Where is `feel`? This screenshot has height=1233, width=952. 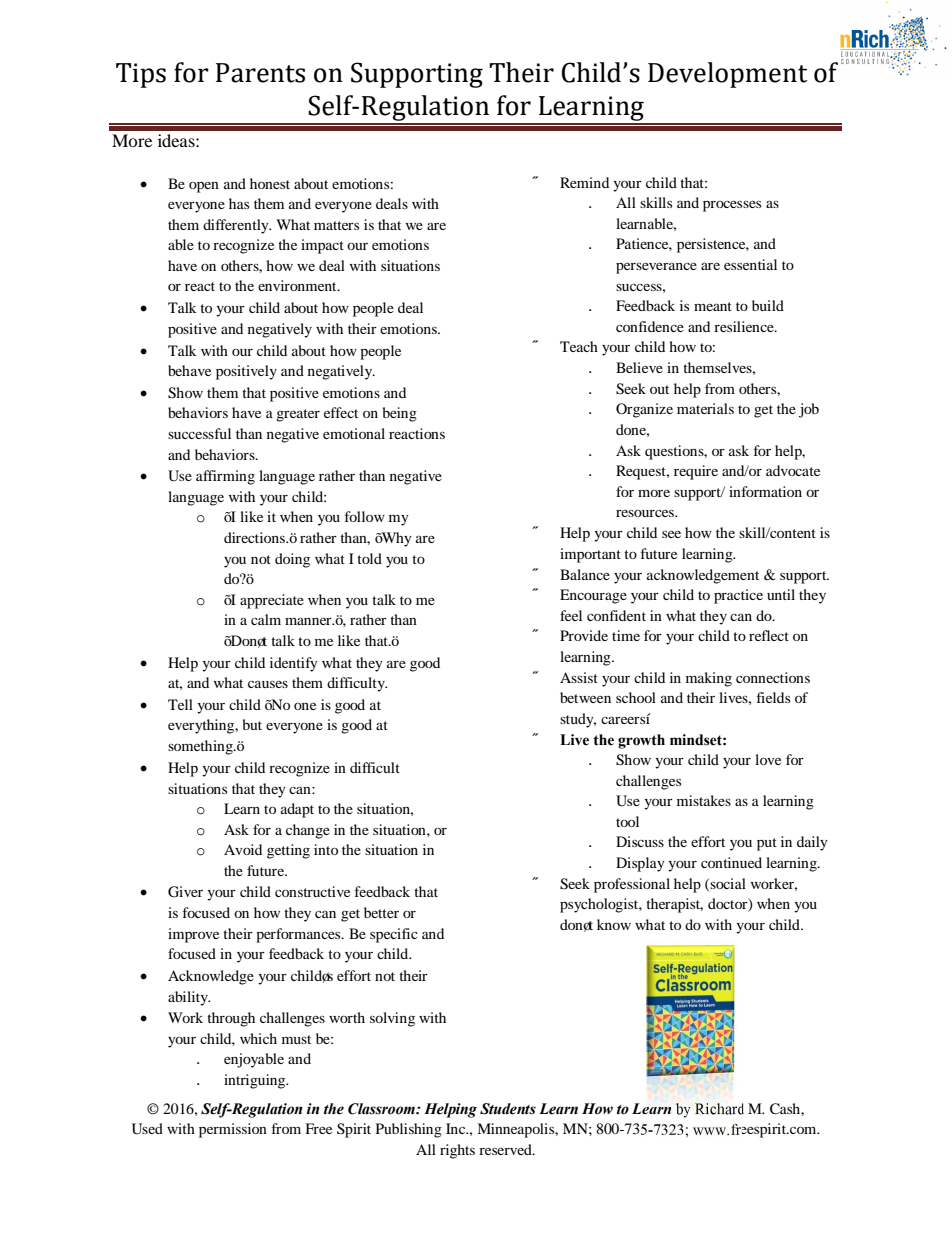
feel is located at coordinates (571, 615).
